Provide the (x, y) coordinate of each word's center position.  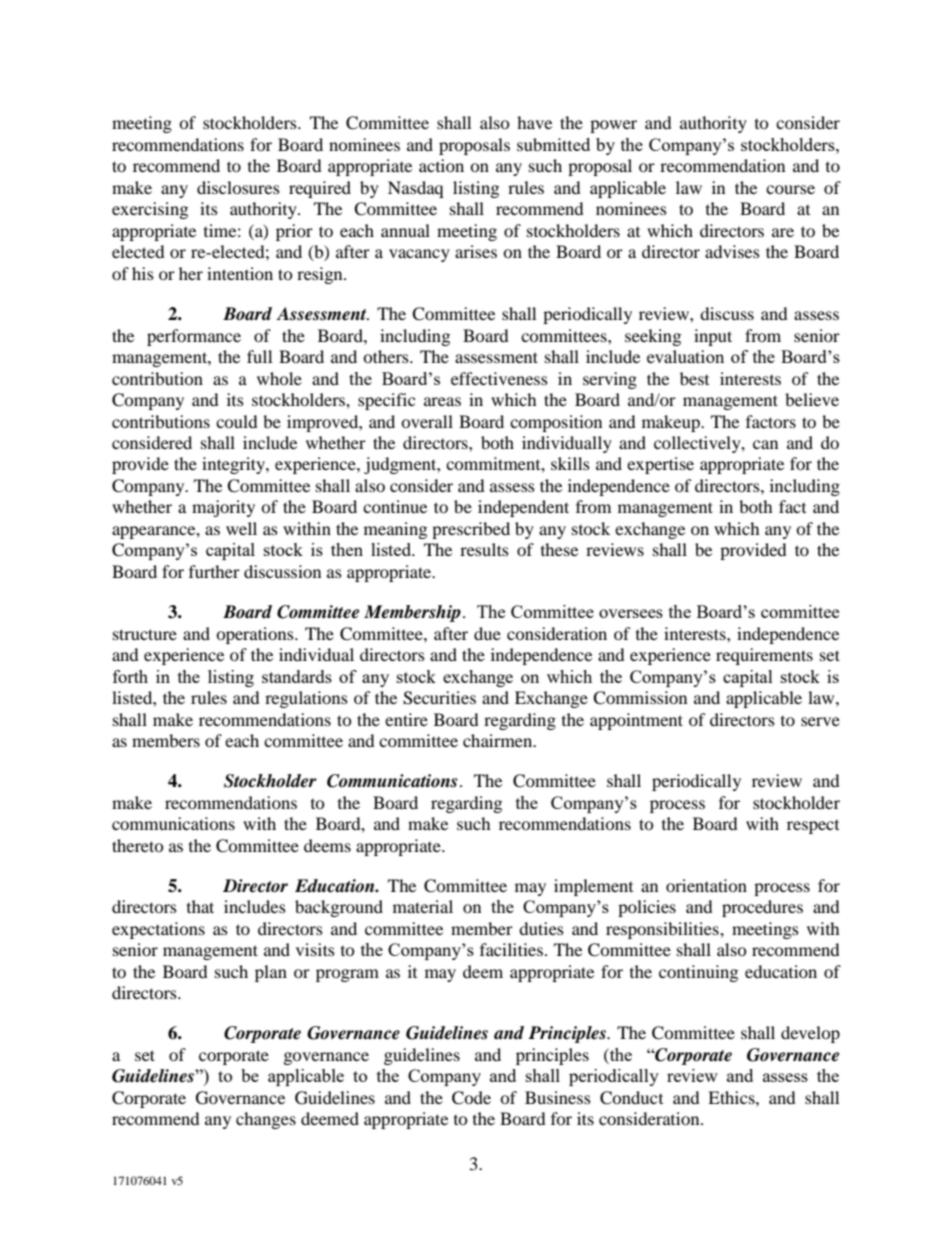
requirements (764, 656)
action (441, 165)
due (487, 633)
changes (266, 1120)
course (790, 189)
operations (256, 635)
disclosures (238, 187)
